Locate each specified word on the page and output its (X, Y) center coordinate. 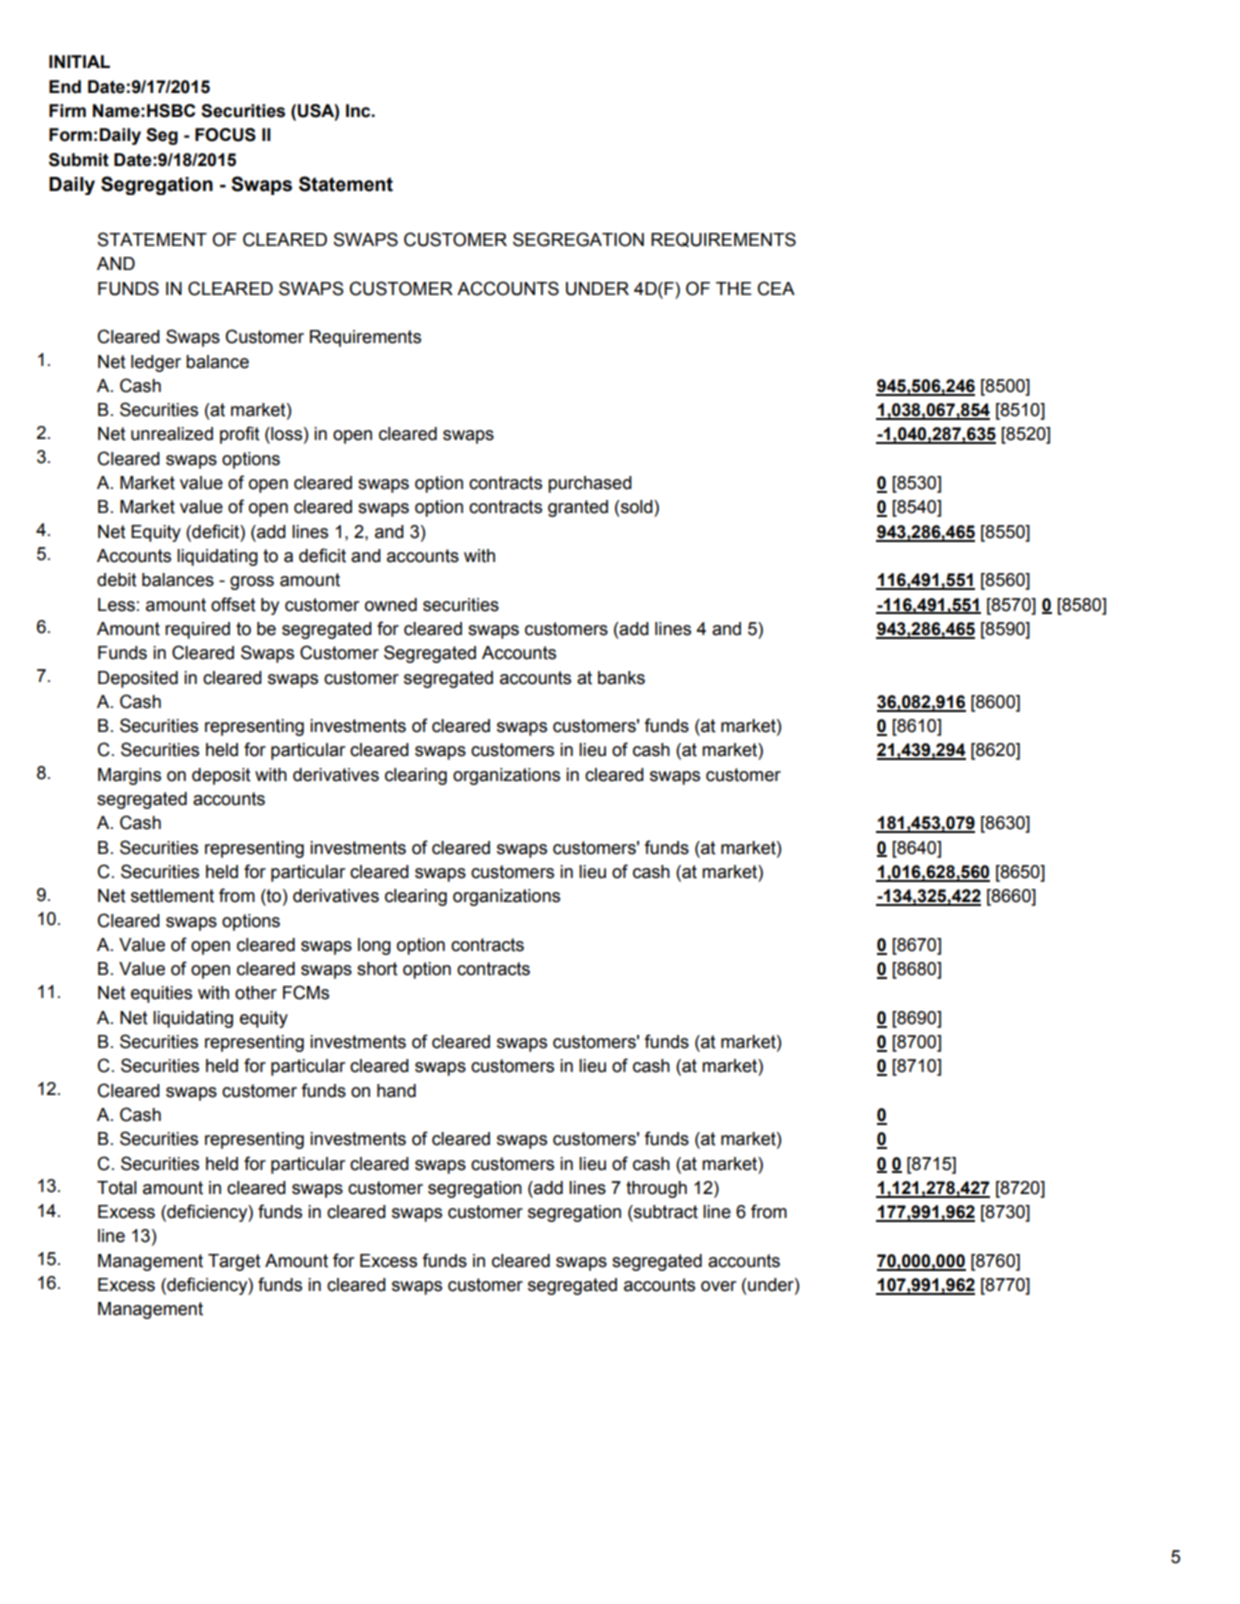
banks (621, 678)
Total (117, 1188)
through (656, 1189)
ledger (156, 363)
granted (578, 508)
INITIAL (79, 61)
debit (117, 580)
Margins (129, 776)
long (374, 946)
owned (391, 605)
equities (161, 994)
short (377, 969)
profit (240, 435)
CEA (776, 288)
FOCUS (225, 135)
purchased (590, 484)
